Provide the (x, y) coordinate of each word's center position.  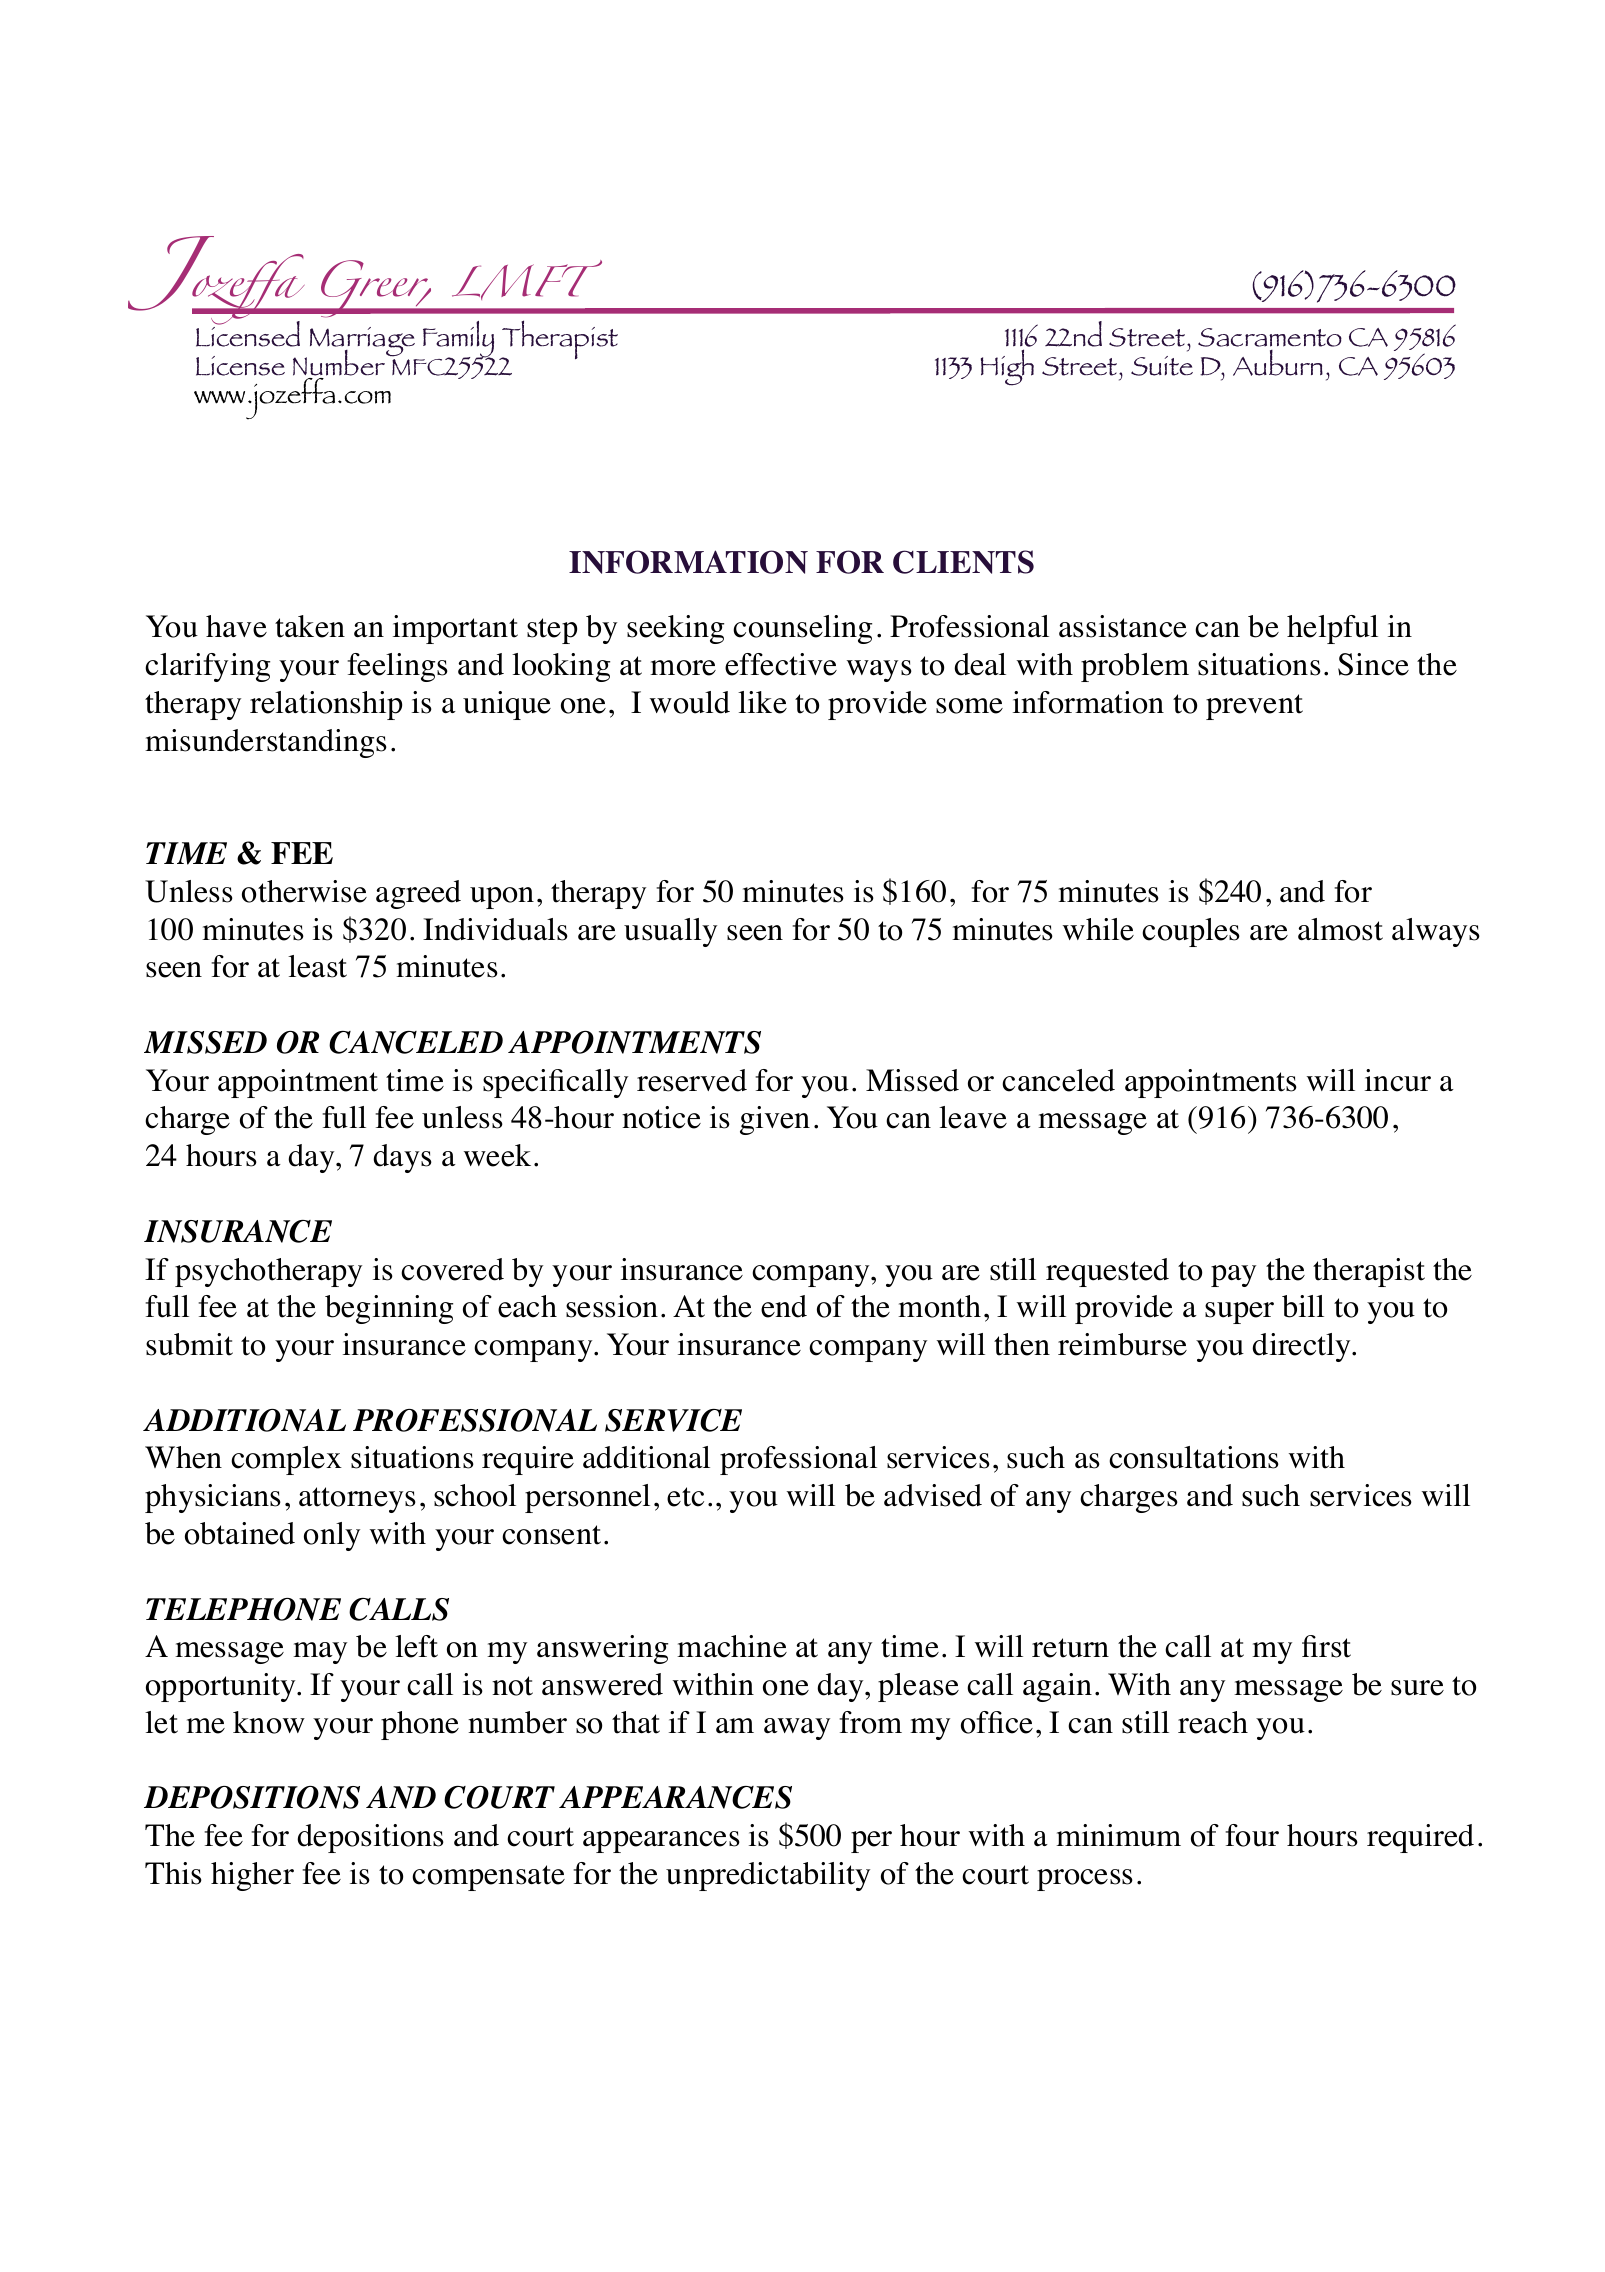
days (402, 1158)
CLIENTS (963, 562)
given (775, 1120)
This (173, 1873)
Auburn (1278, 363)
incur (1398, 1080)
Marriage (364, 343)
